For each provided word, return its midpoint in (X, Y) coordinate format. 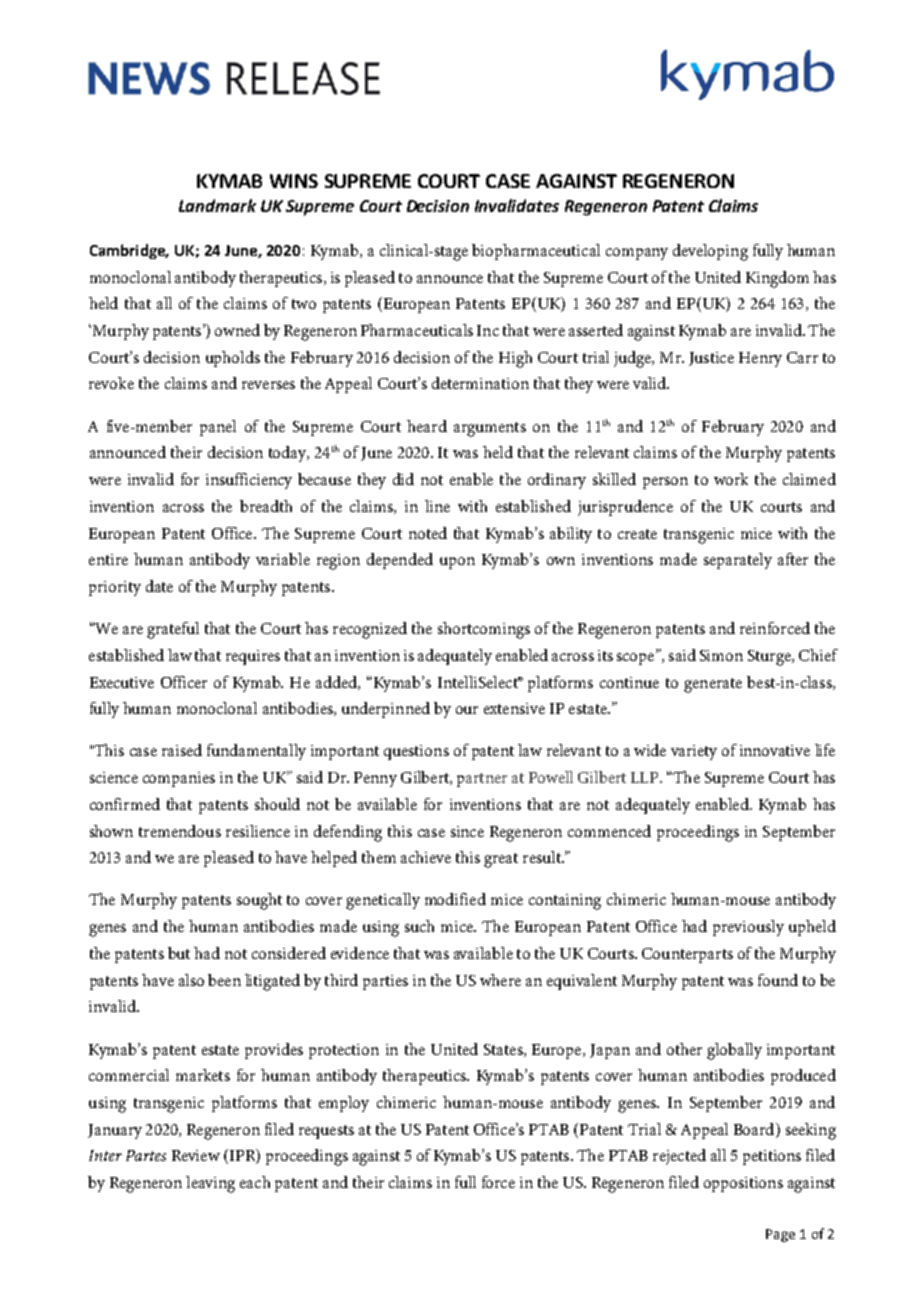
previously (748, 928)
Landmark (217, 205)
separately (738, 561)
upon (457, 563)
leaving (210, 1184)
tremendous (180, 831)
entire (108, 559)
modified (455, 899)
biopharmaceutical (536, 252)
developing (710, 252)
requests (326, 1132)
